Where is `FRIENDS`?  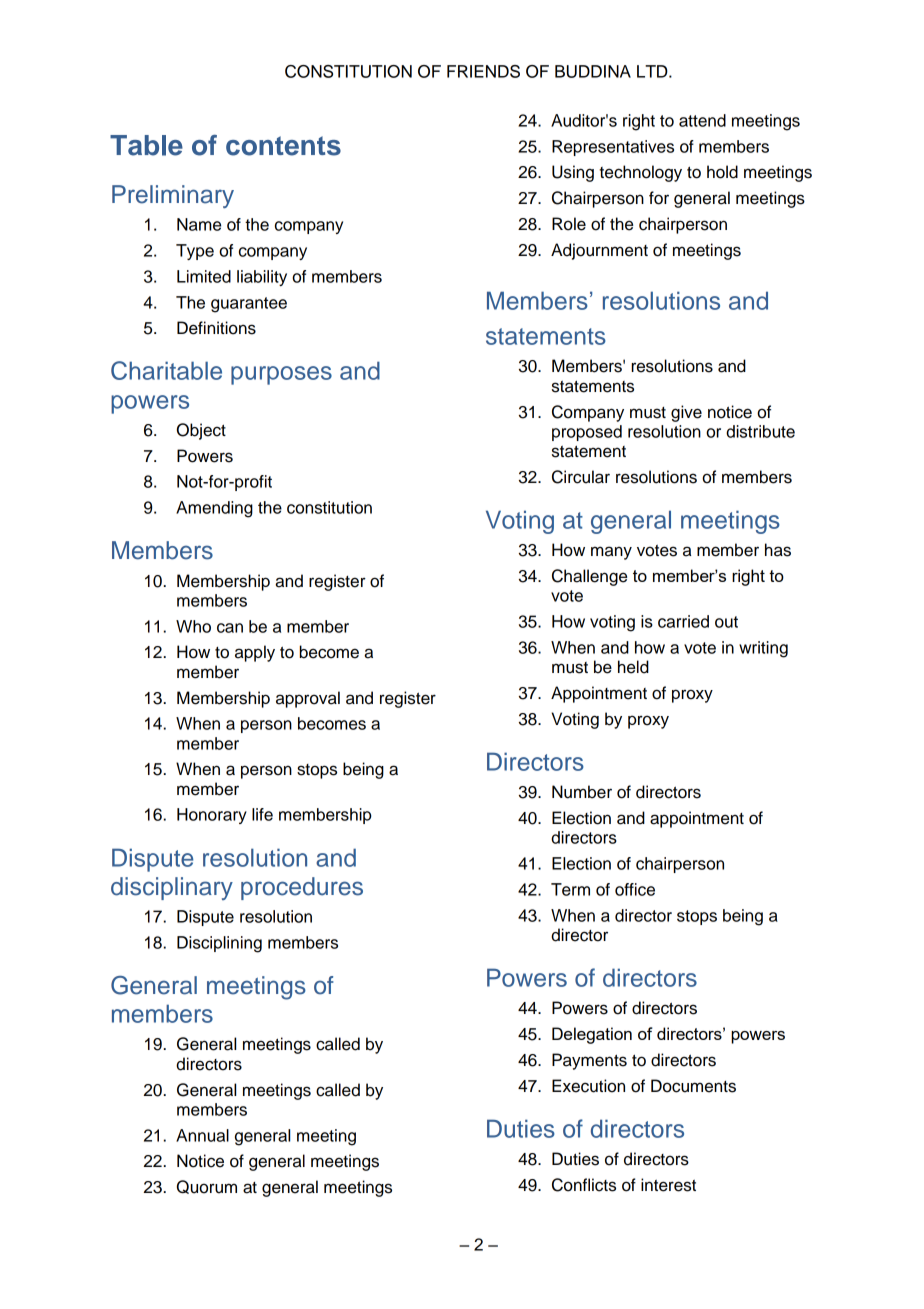
FRIENDS is located at coordinates (483, 71).
